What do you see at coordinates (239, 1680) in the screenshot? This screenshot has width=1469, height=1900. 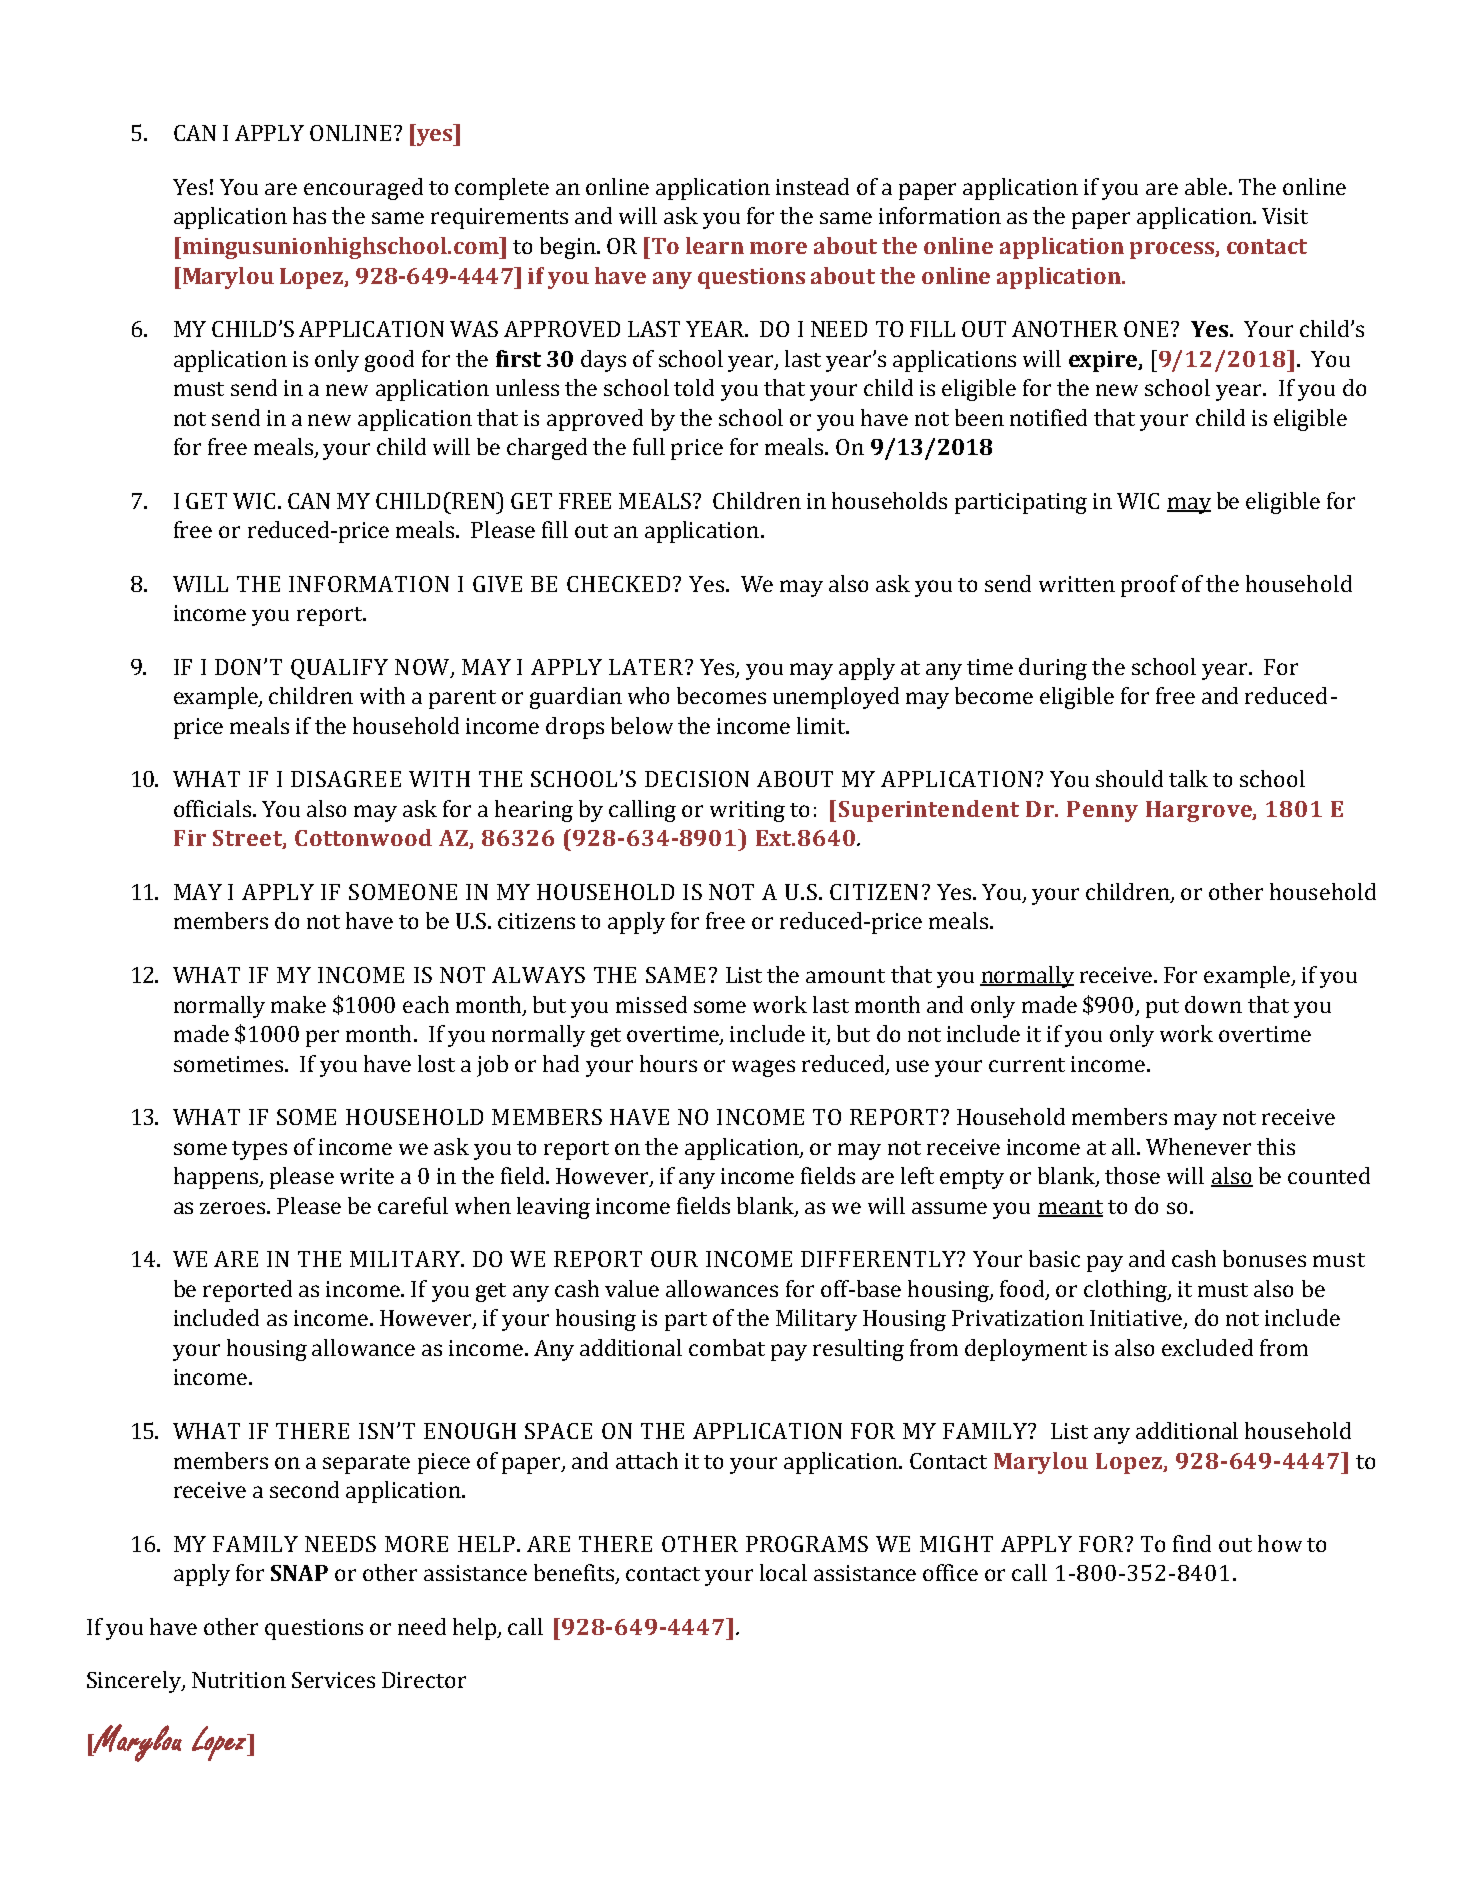 I see `Nutrition` at bounding box center [239, 1680].
